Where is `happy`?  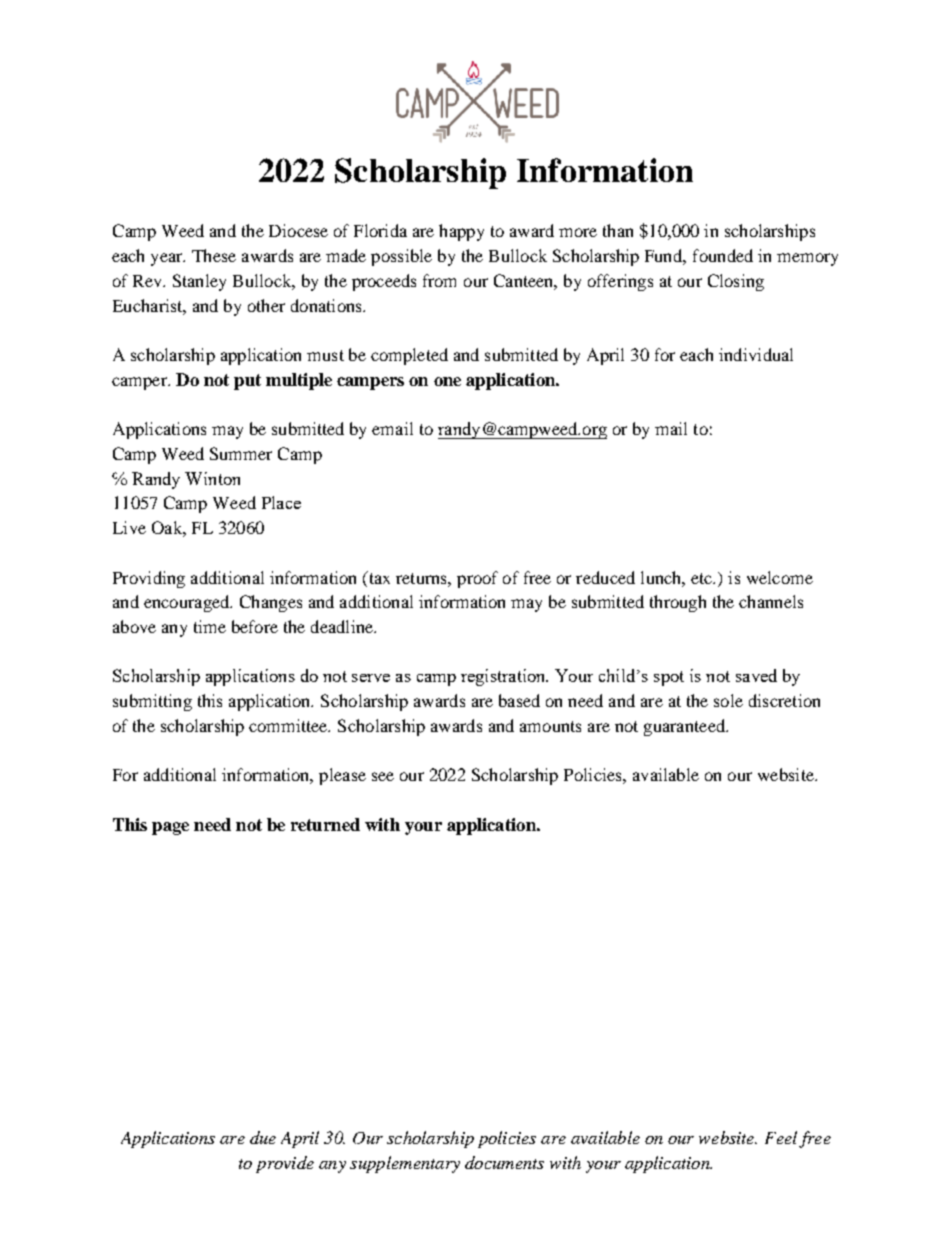 happy is located at coordinates (461, 232).
